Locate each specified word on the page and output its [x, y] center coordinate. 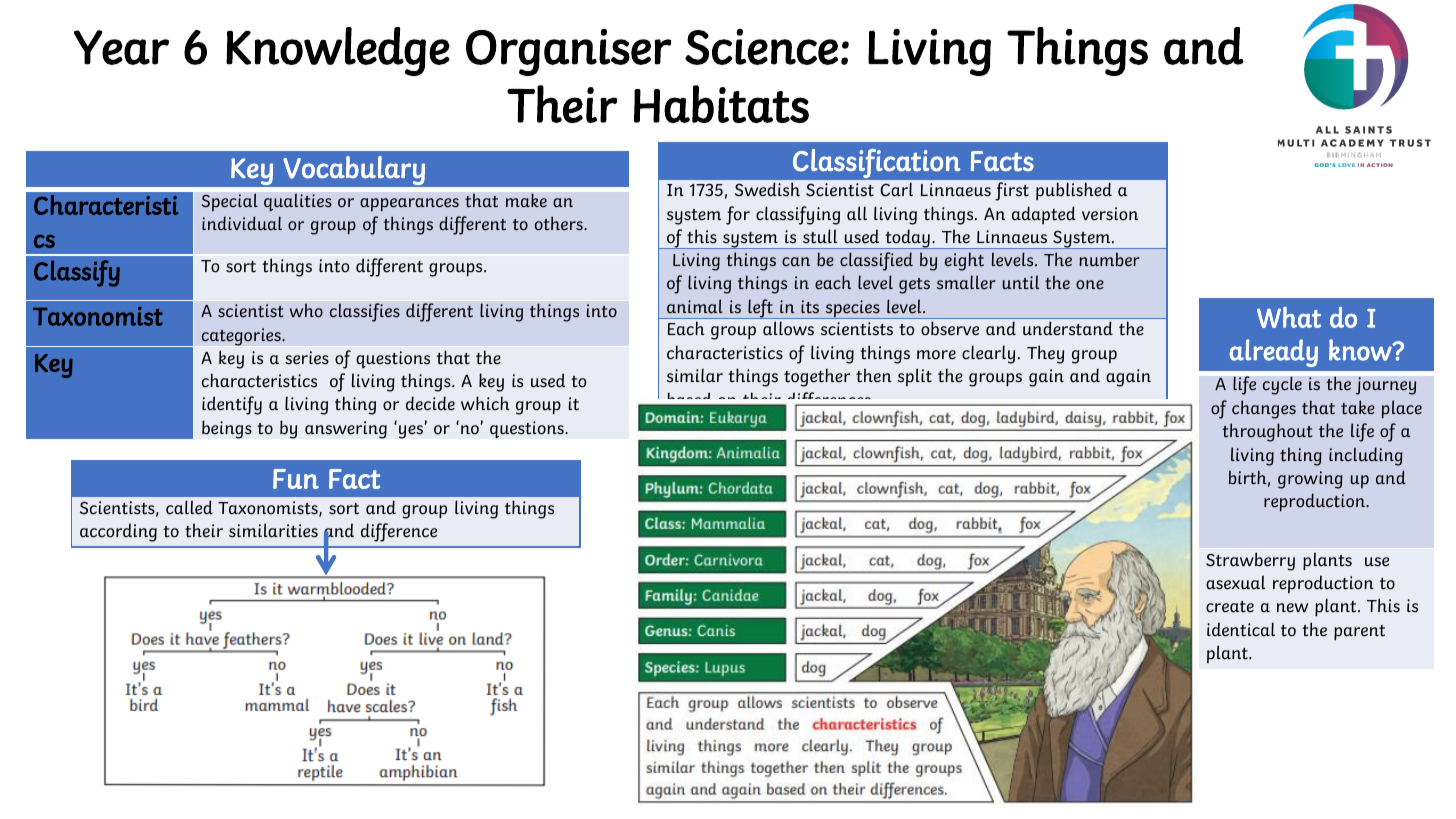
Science [761, 47]
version [1110, 214]
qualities [298, 202]
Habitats [721, 104]
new [1292, 608]
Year [121, 47]
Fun [296, 479]
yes [412, 431]
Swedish [767, 189]
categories [242, 337]
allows [788, 328]
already [1274, 353]
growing [1310, 480]
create [1230, 607]
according [118, 532]
